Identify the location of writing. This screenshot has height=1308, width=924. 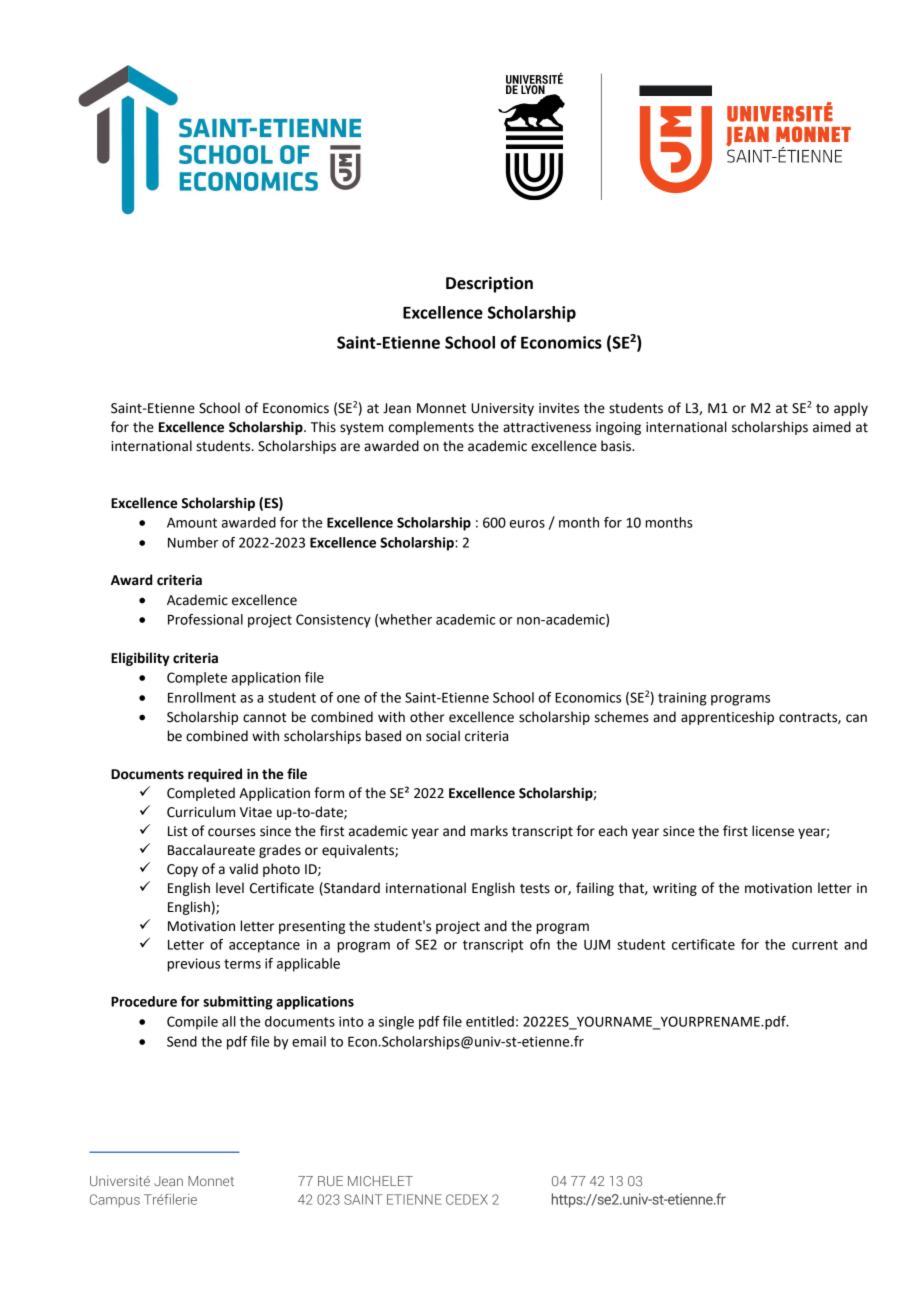
(675, 889).
